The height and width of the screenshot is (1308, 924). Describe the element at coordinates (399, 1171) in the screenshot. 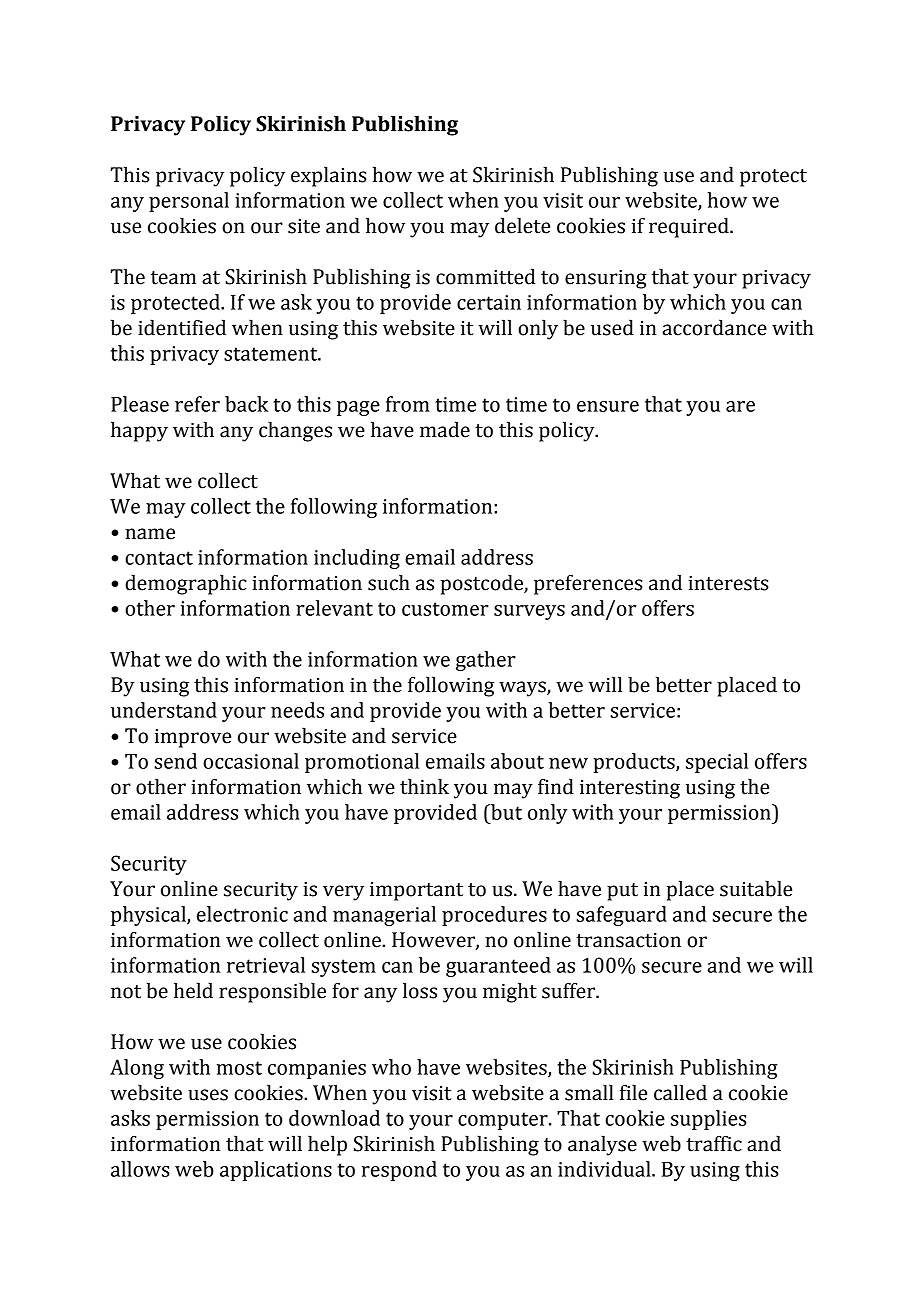

I see `respond` at that location.
